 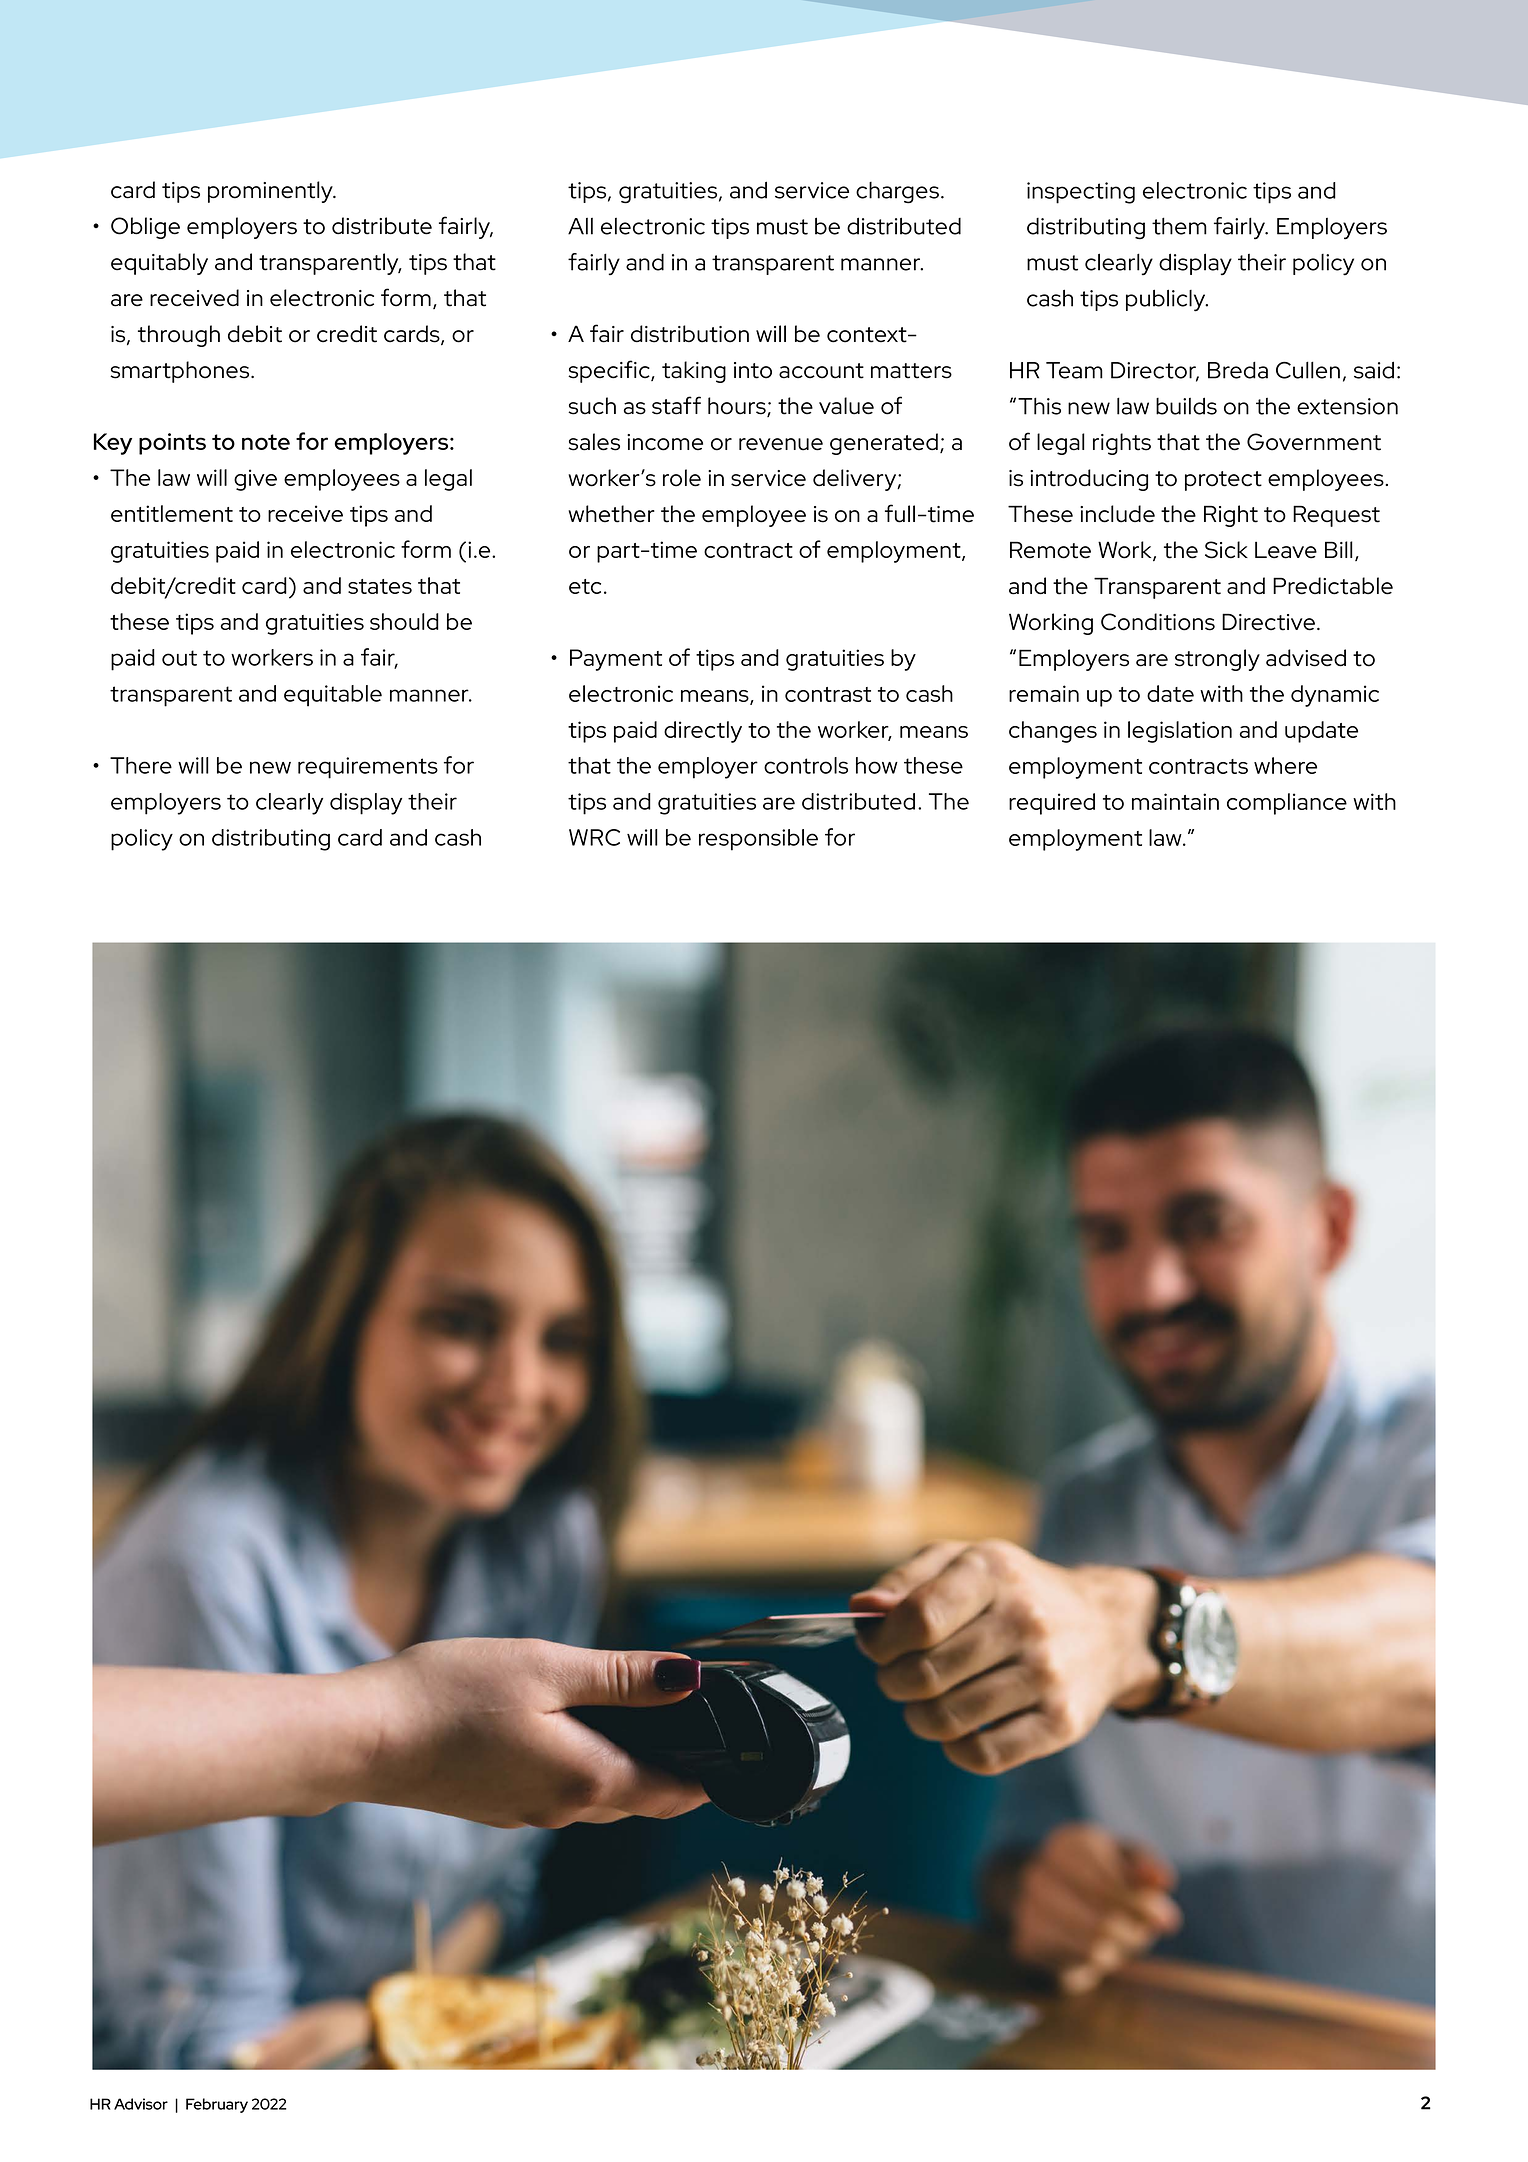 I want to click on There, so click(x=141, y=765).
